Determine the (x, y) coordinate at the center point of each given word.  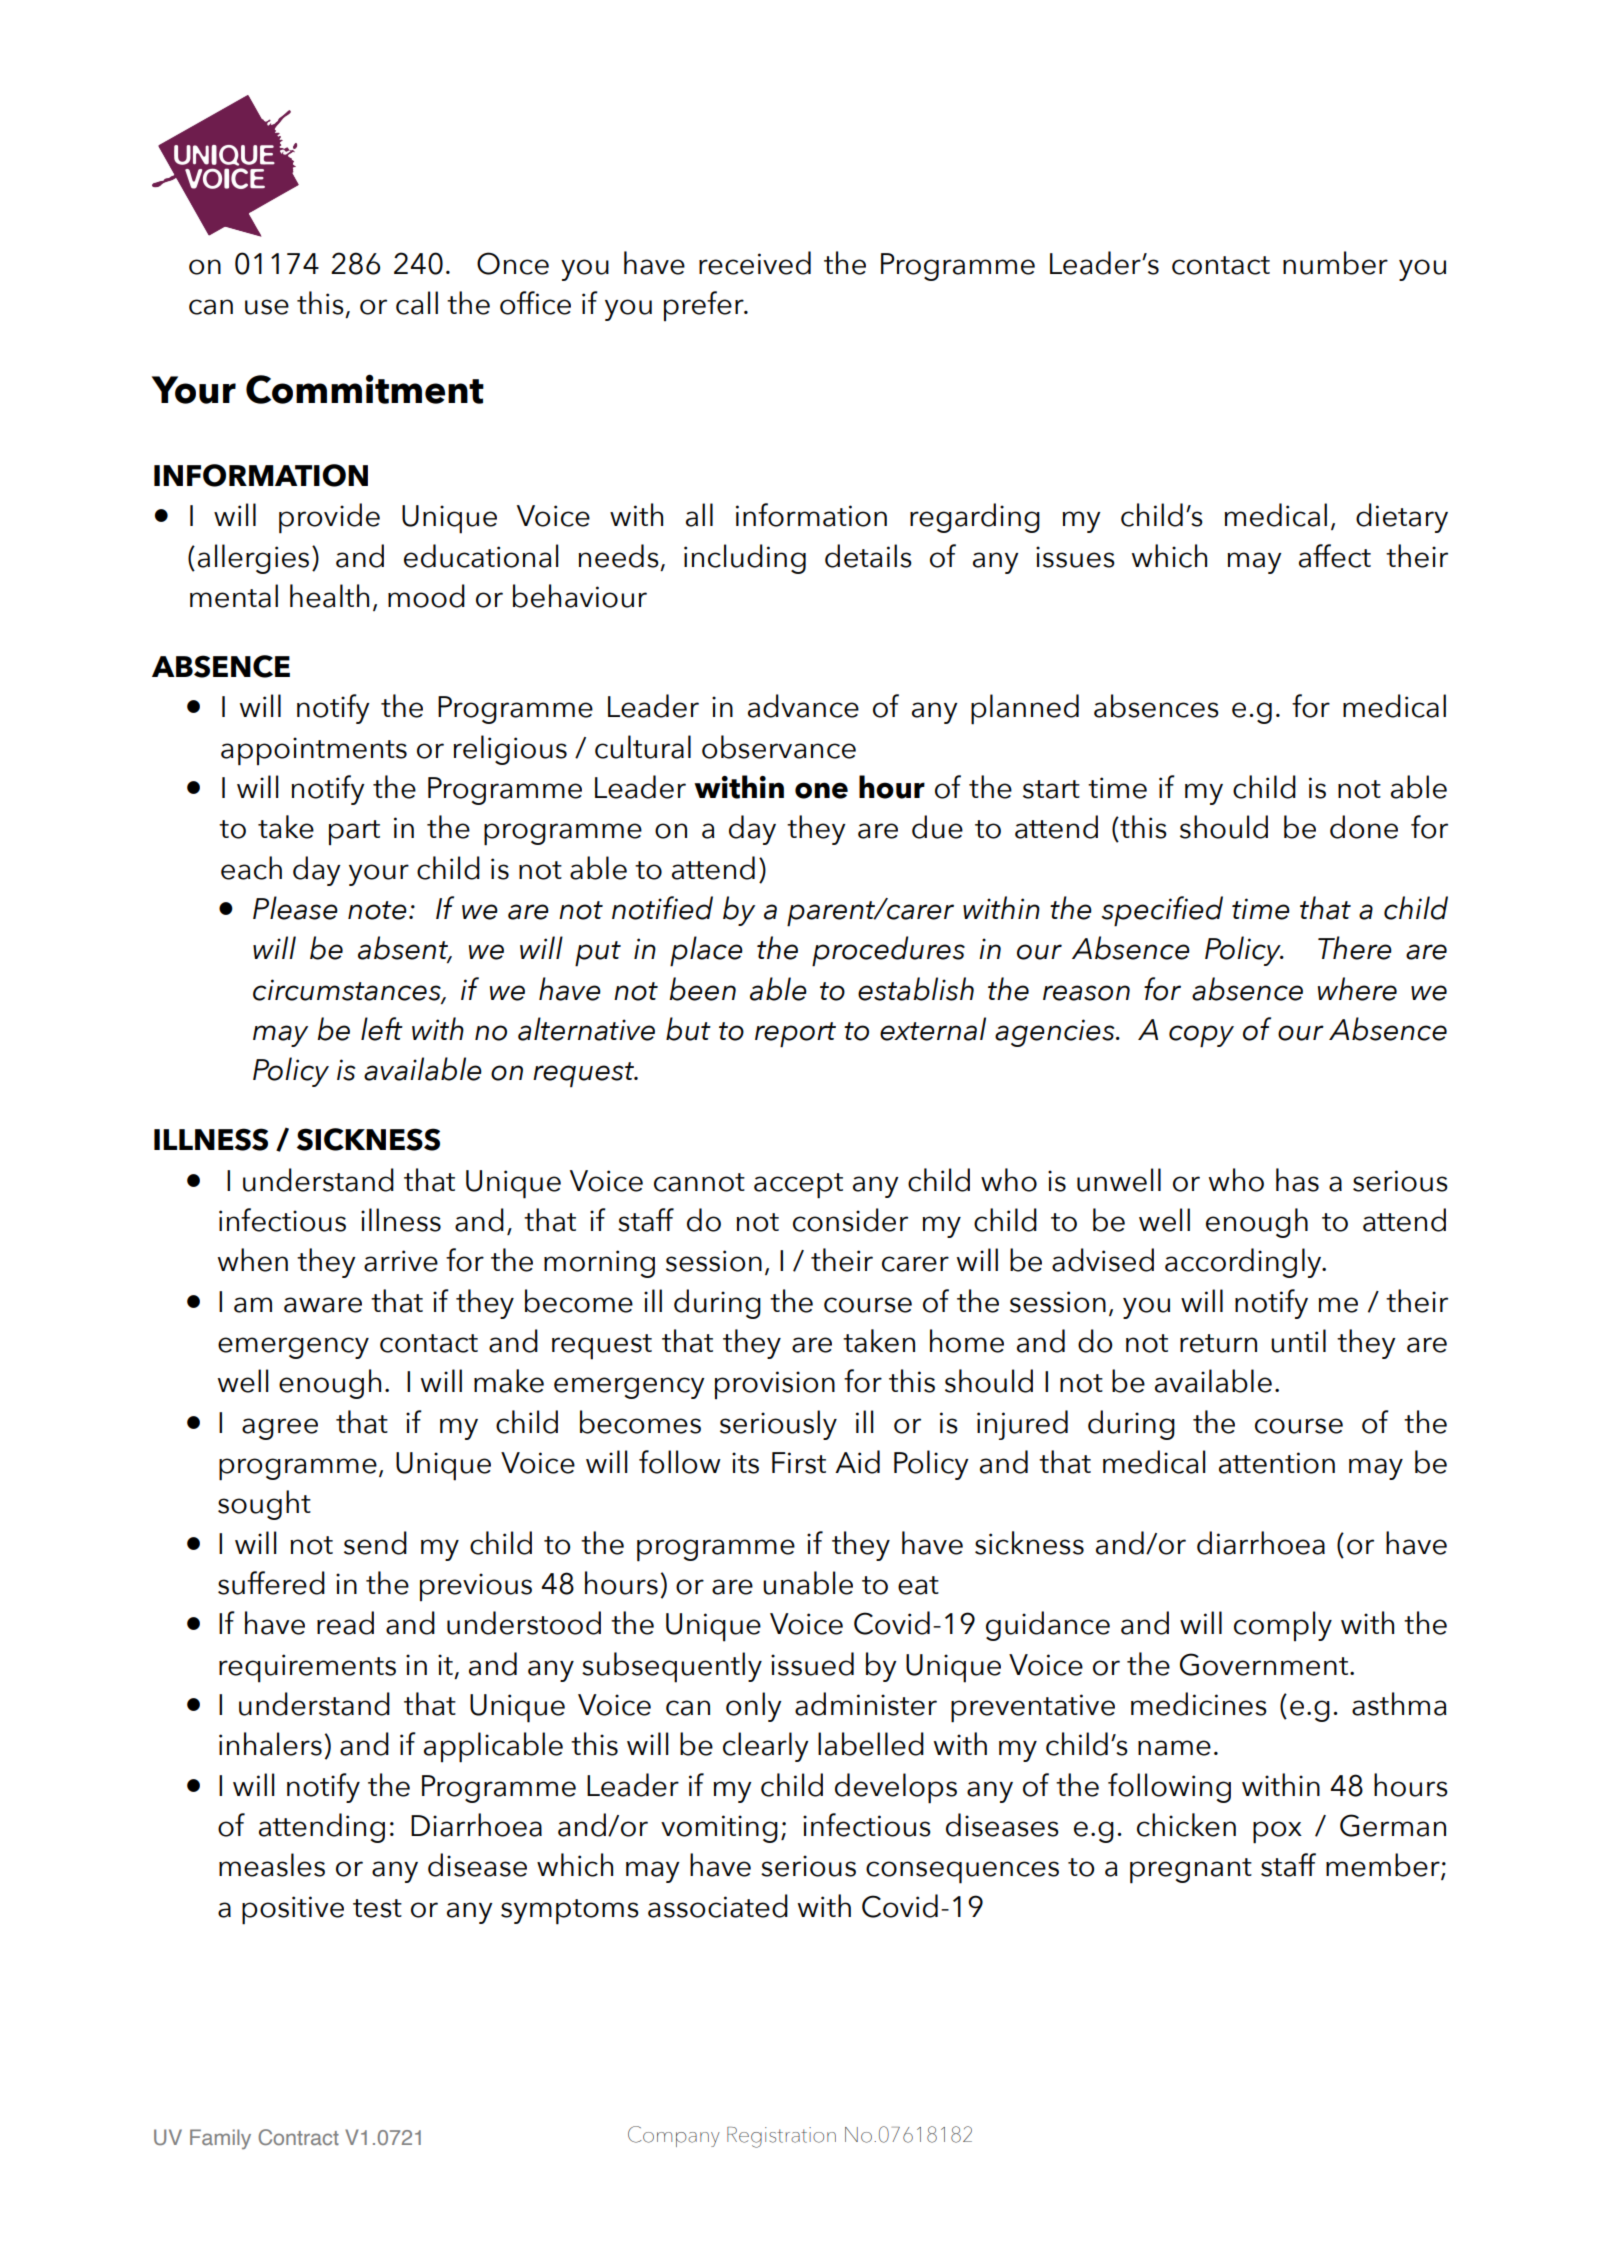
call (417, 303)
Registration (781, 2137)
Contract (298, 2137)
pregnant (1191, 1871)
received (755, 263)
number (1335, 263)
